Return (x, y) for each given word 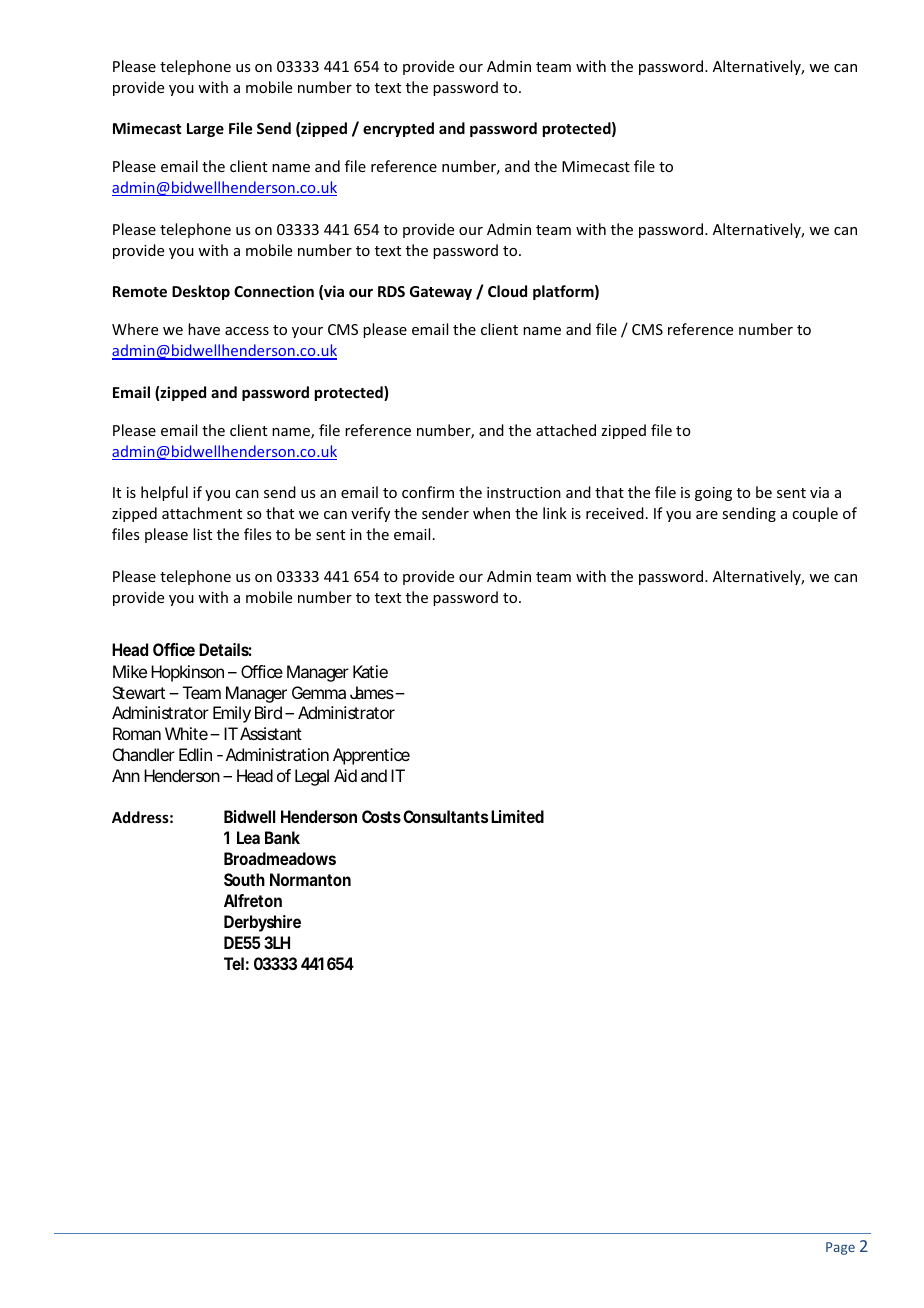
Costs (381, 816)
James (373, 692)
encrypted (398, 129)
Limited (517, 816)
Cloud (507, 291)
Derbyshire (262, 923)
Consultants (445, 816)
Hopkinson (187, 673)
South (244, 879)
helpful (164, 493)
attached (566, 430)
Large (205, 130)
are (707, 515)
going (713, 494)
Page (840, 1248)
